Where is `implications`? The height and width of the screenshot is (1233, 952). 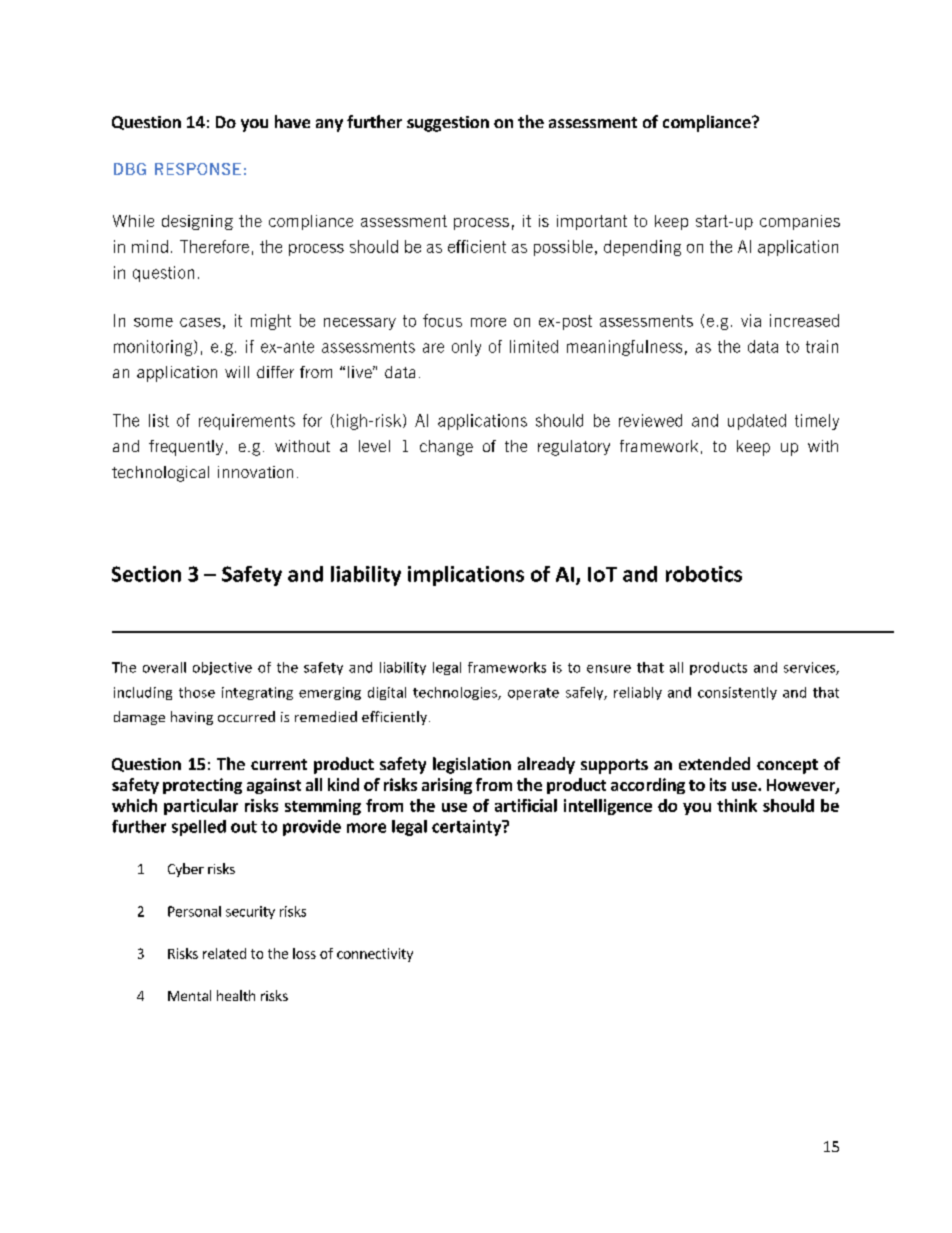
implications is located at coordinates (466, 576).
